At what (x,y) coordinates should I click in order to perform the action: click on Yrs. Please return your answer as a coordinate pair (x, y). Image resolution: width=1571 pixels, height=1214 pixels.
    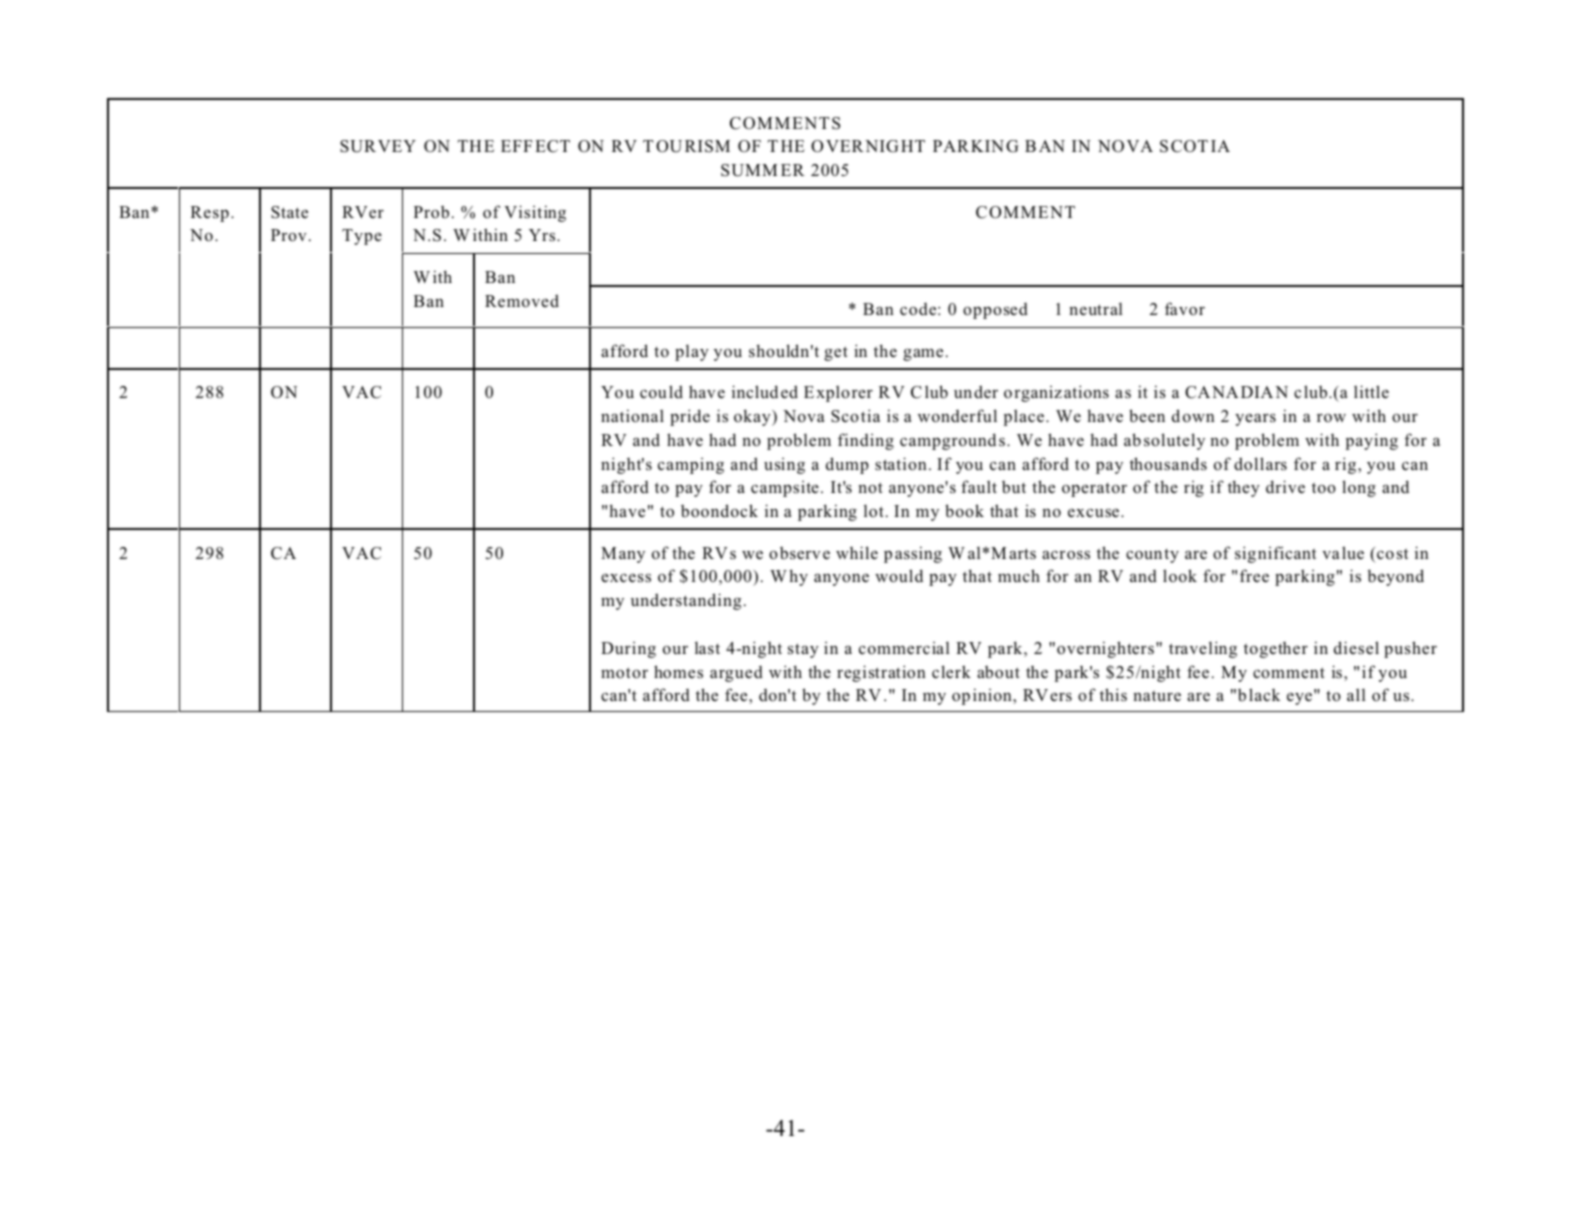
    Looking at the image, I should click on (543, 235).
